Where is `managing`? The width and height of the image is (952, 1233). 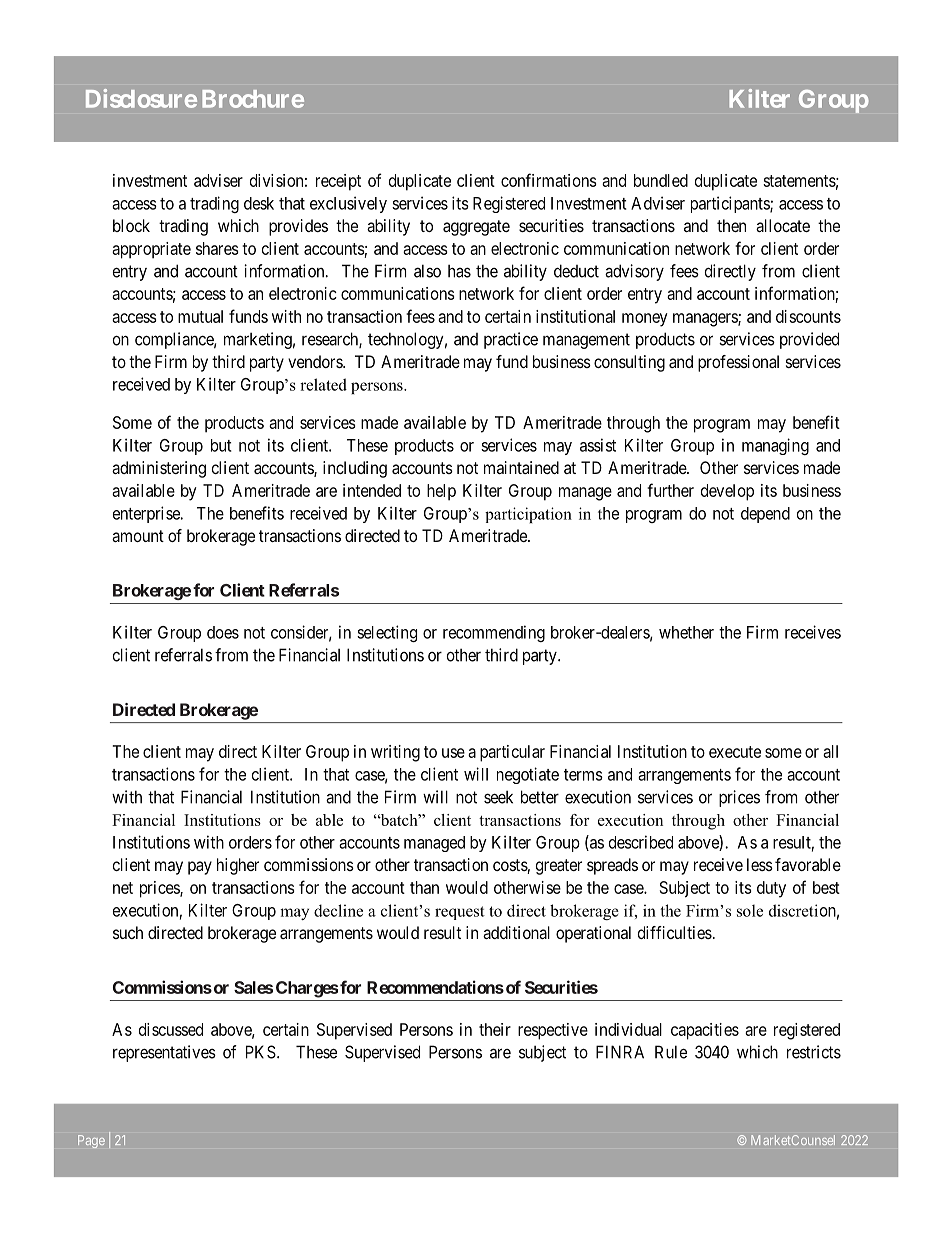
managing is located at coordinates (775, 446).
